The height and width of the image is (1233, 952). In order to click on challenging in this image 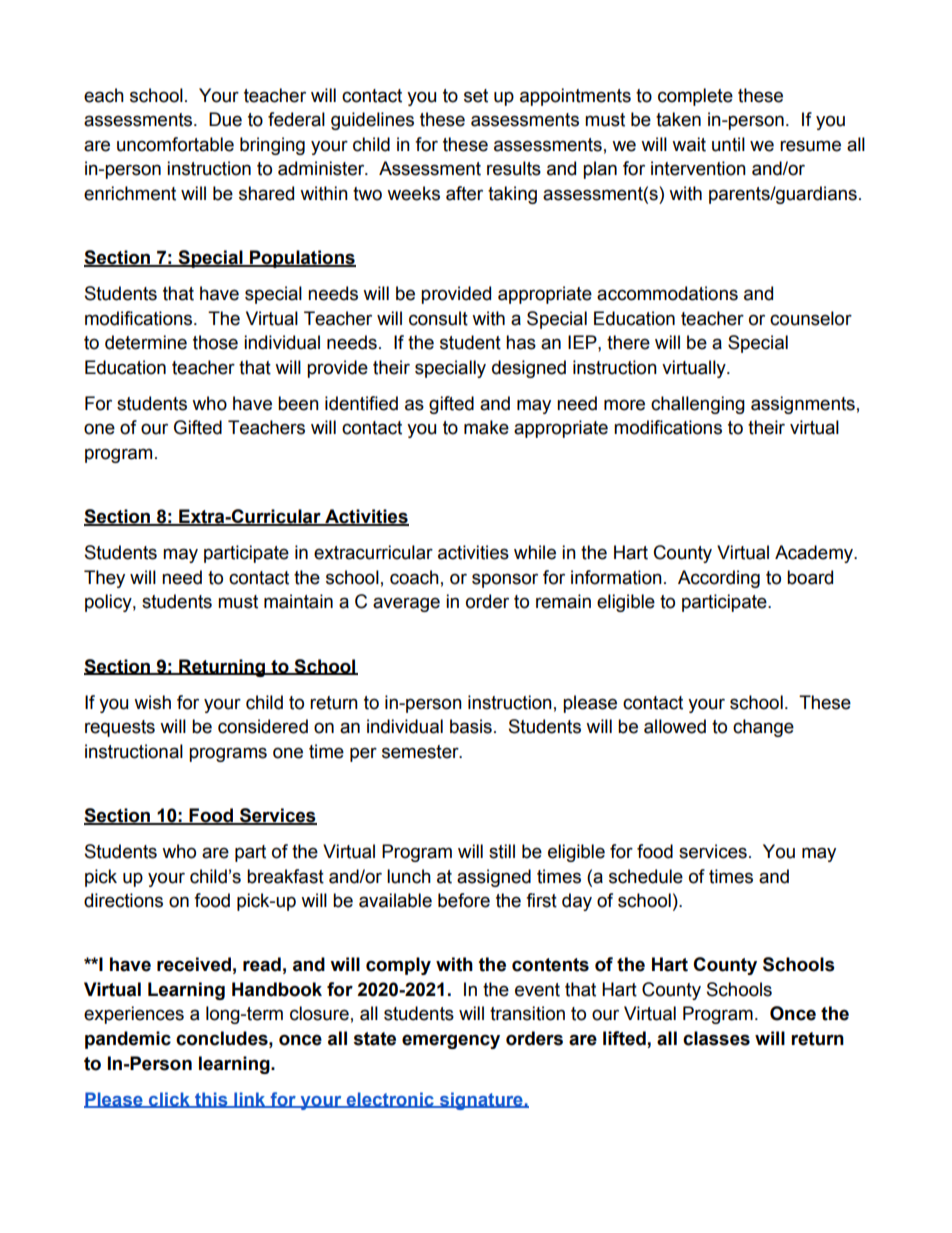, I will do `click(698, 405)`.
